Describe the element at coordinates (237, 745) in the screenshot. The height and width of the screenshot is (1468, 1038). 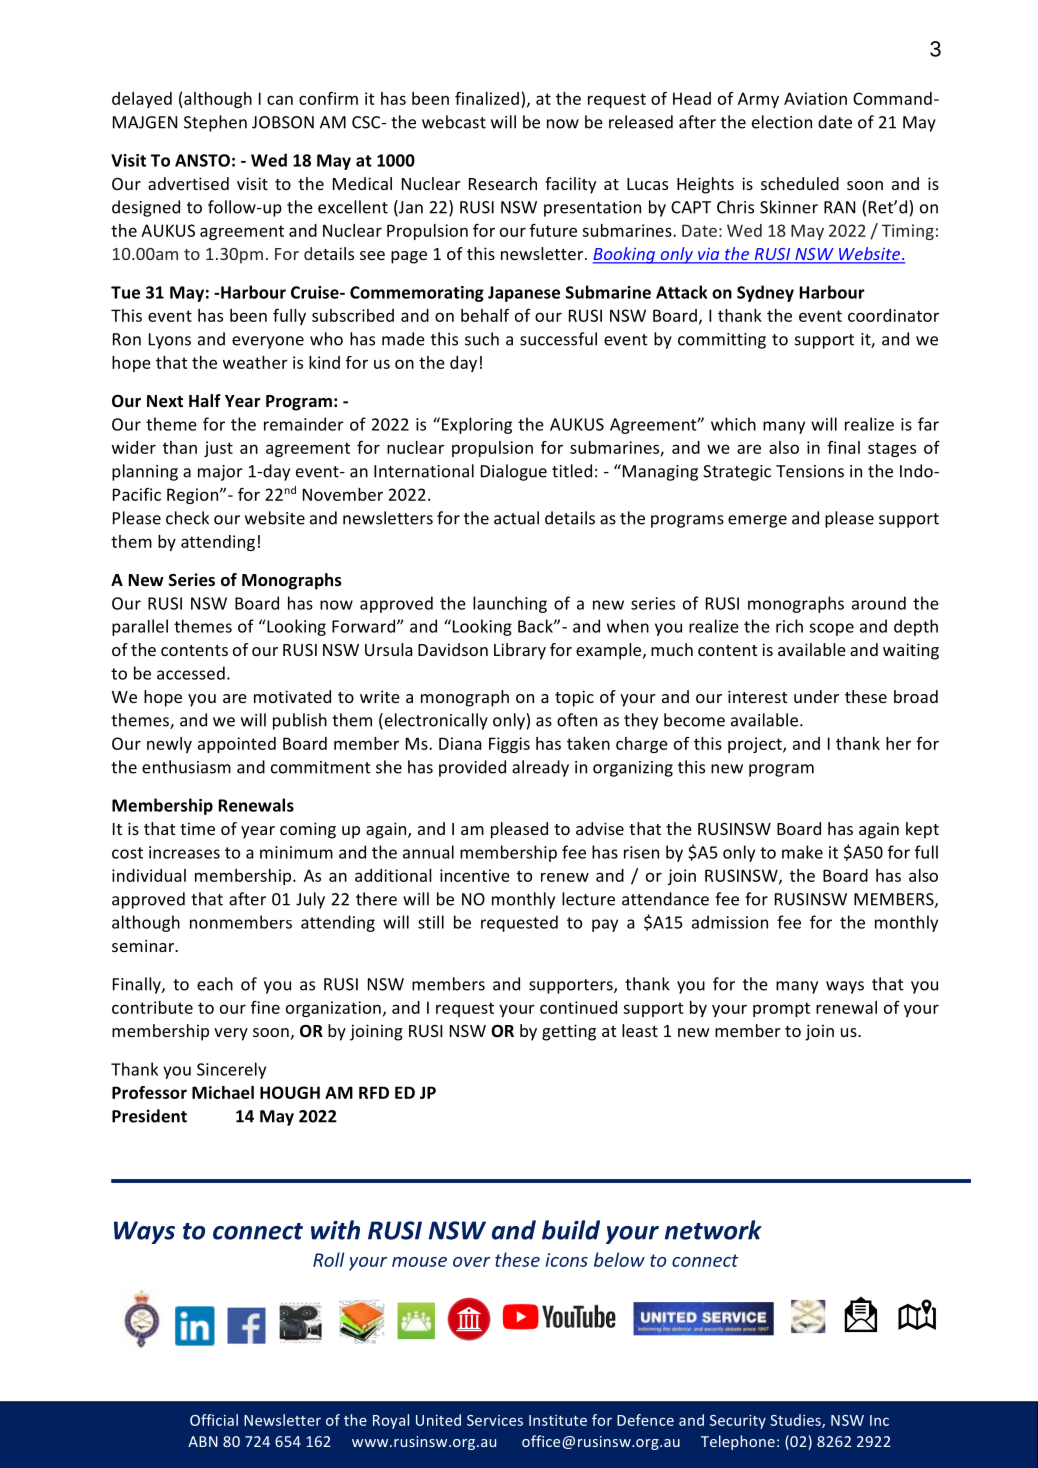
I see `appointed` at that location.
